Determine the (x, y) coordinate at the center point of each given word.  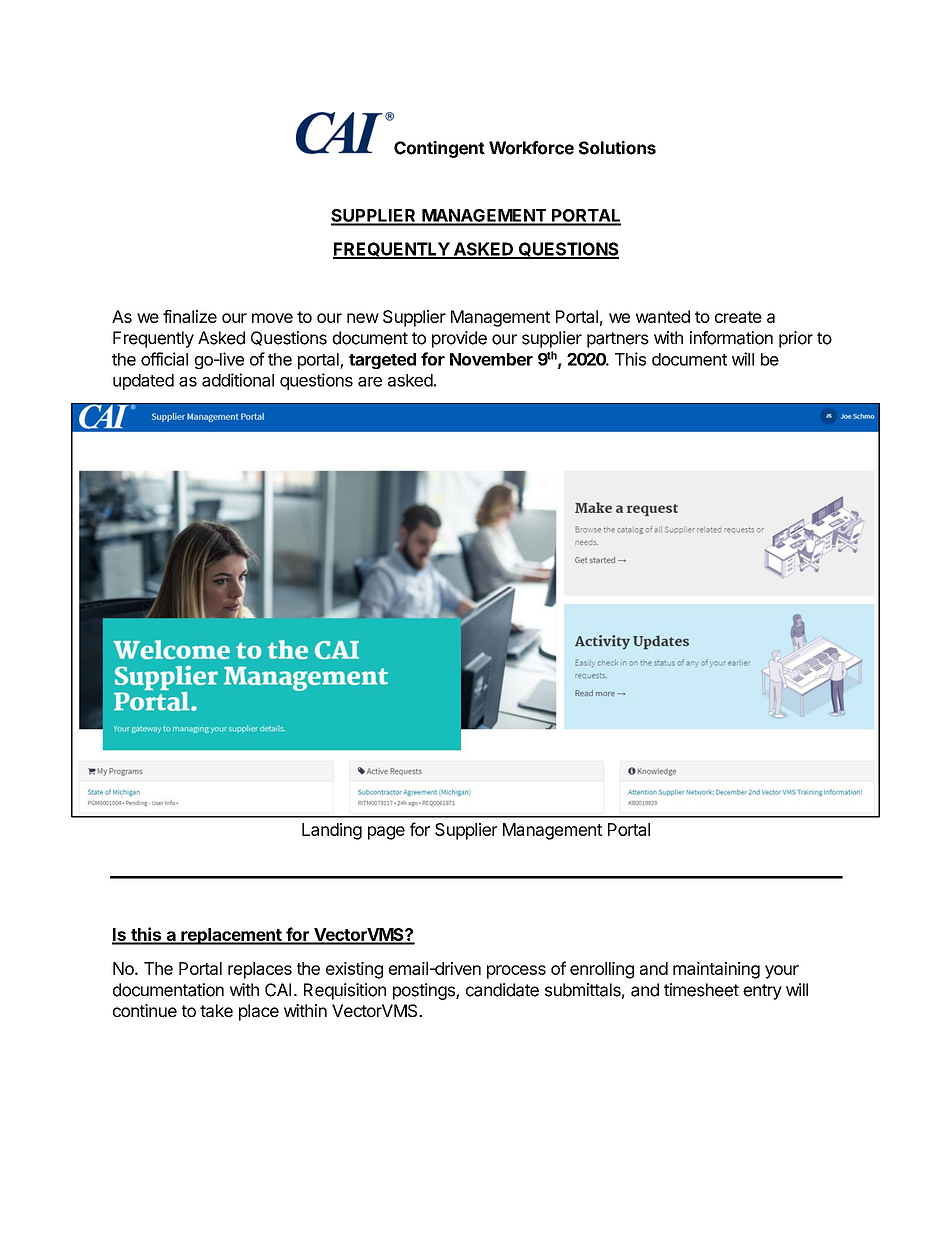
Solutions (617, 148)
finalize (190, 316)
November (491, 359)
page (386, 833)
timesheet (701, 990)
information (731, 338)
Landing (332, 831)
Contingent (439, 149)
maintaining (716, 970)
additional (238, 380)
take (216, 1010)
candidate (502, 990)
